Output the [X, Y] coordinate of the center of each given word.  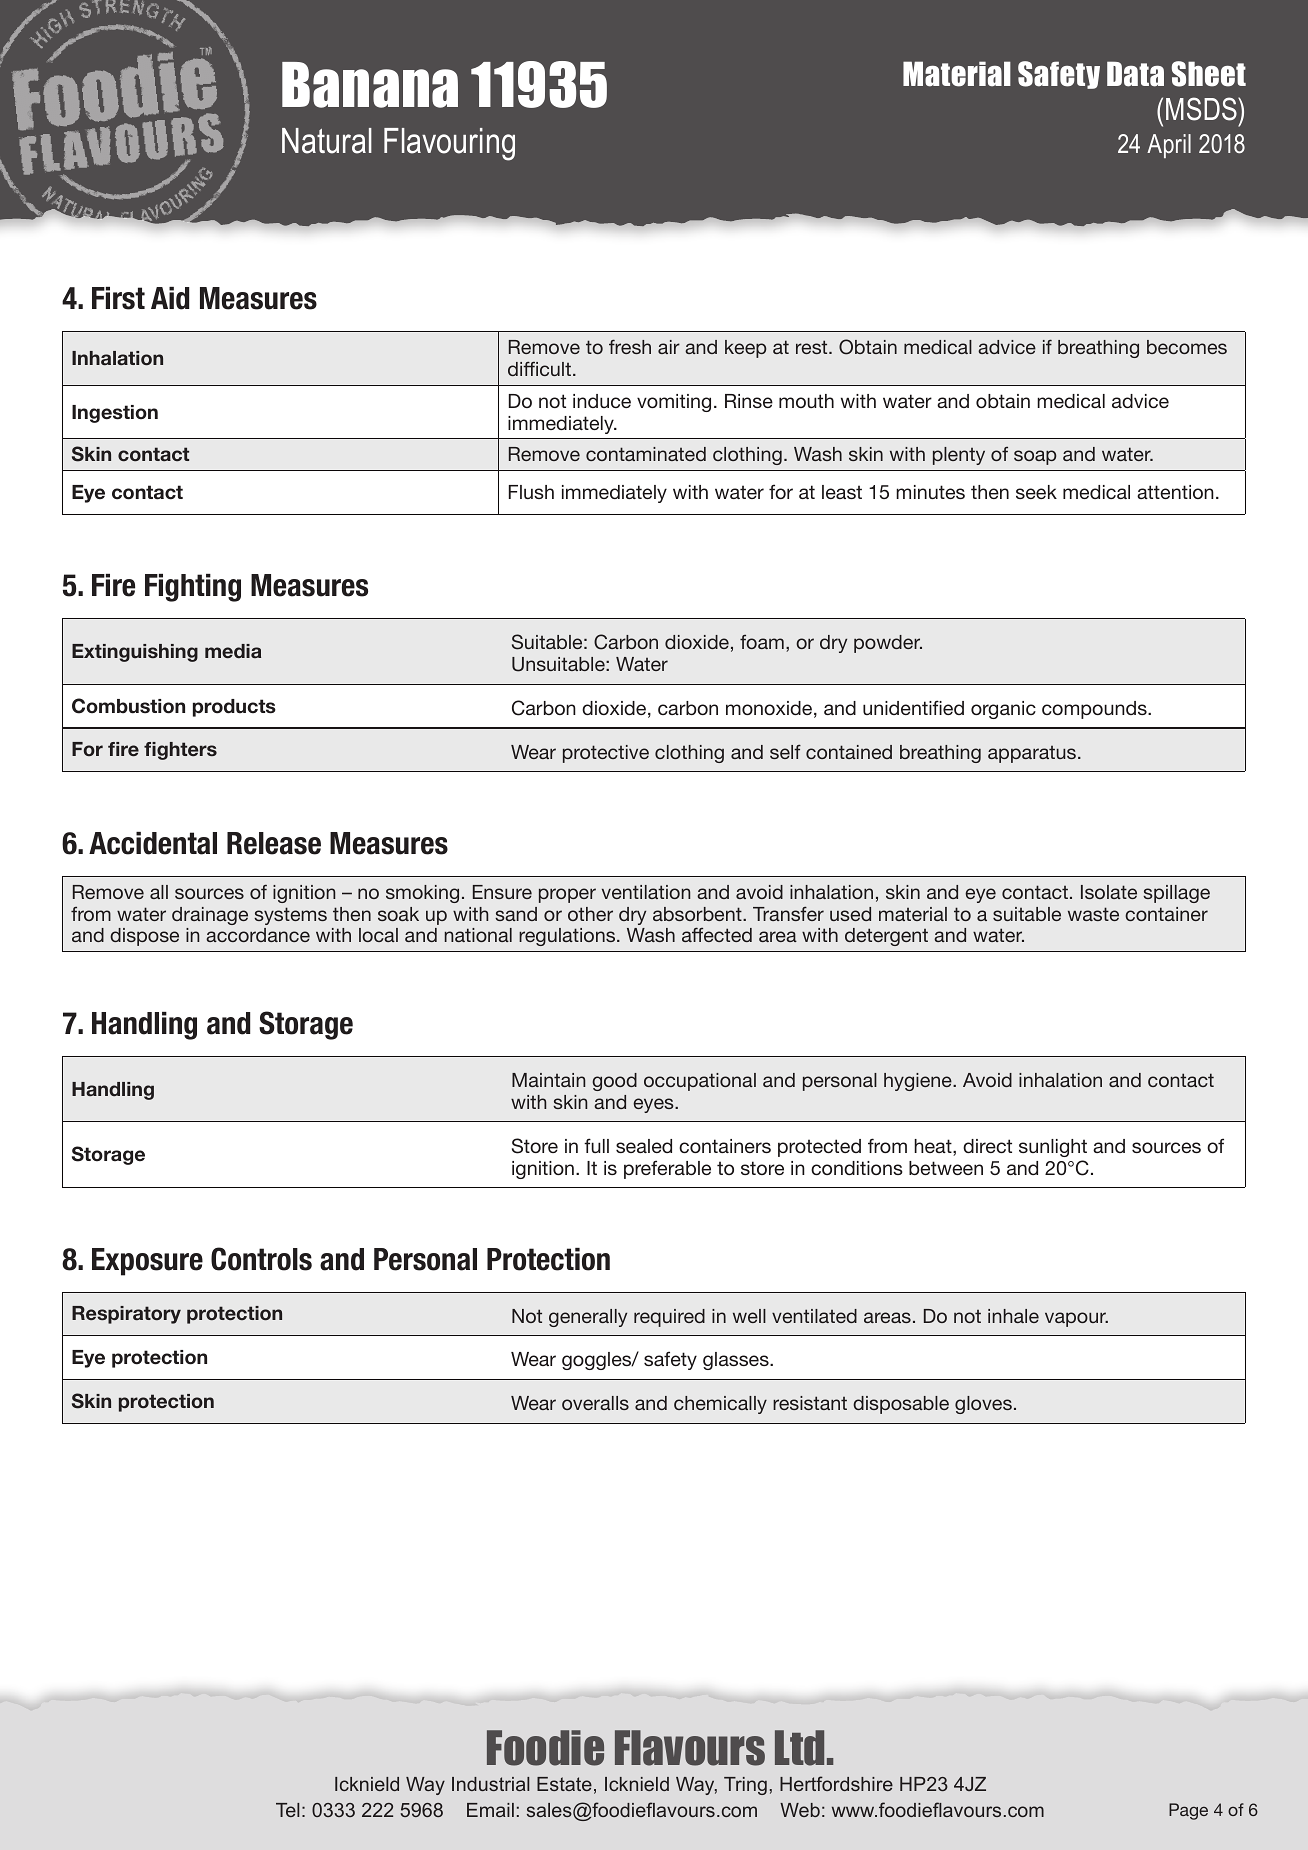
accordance [258, 935]
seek [1036, 492]
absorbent [698, 914]
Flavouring [449, 144]
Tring [745, 1786]
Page [1188, 1811]
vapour [1076, 1319]
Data [1135, 74]
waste [1093, 914]
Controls [261, 1259]
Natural [327, 141]
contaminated [646, 454]
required [669, 1318]
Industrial [490, 1784]
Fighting [193, 588]
